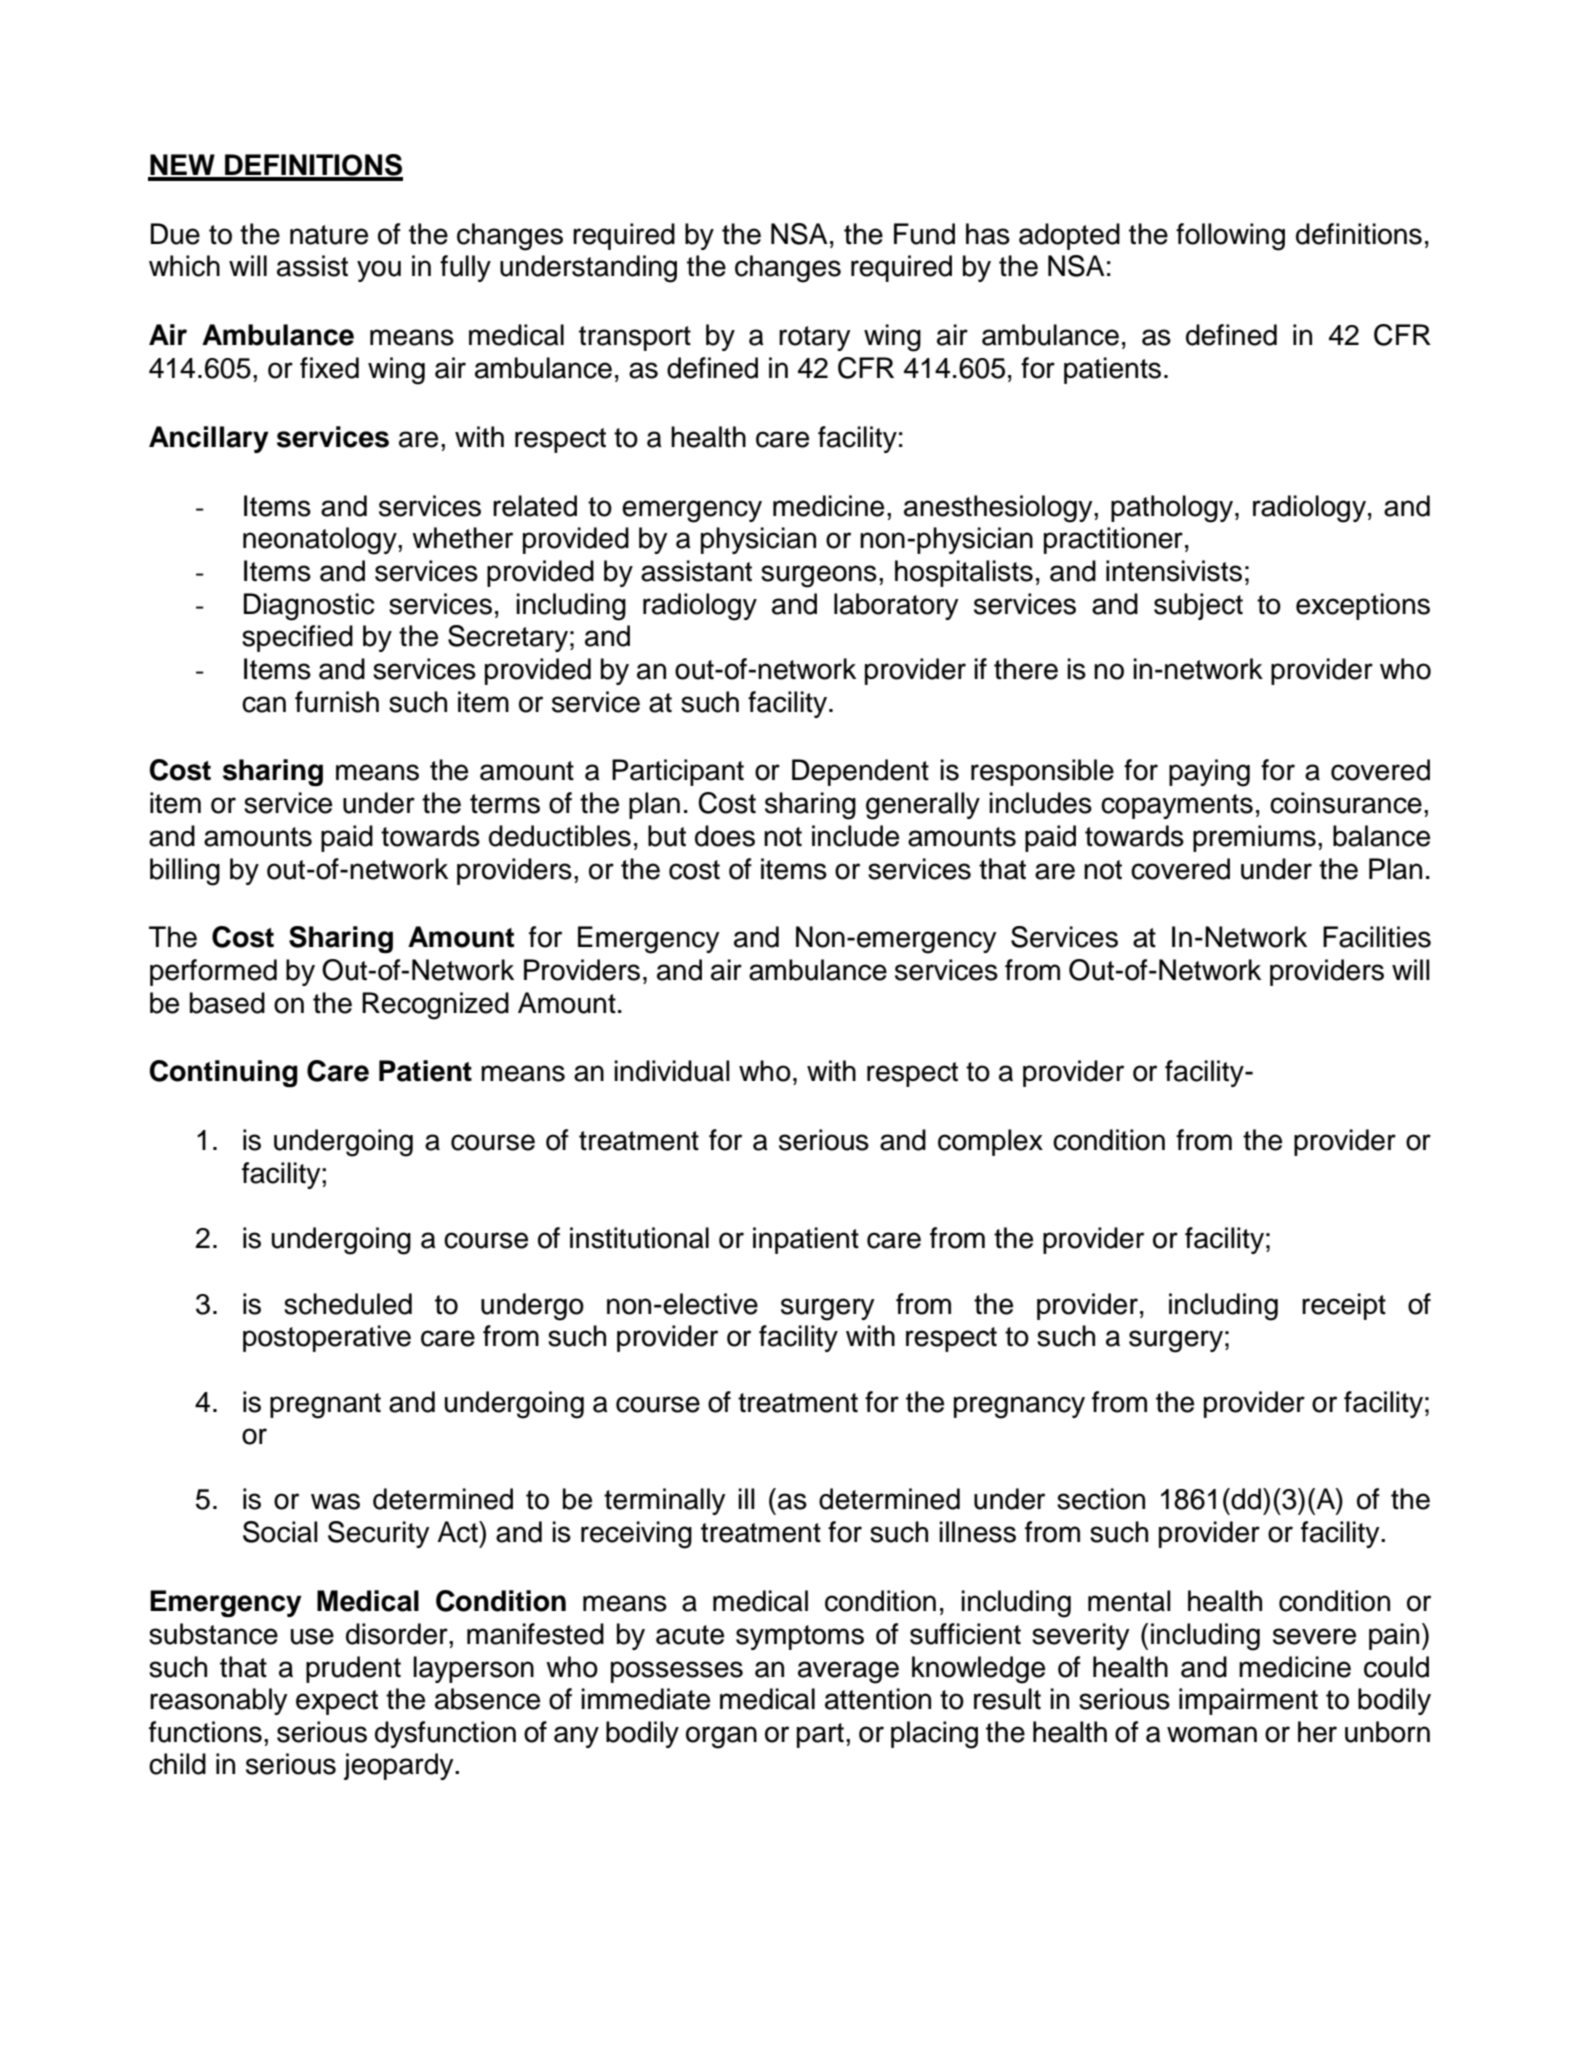 Image resolution: width=1580 pixels, height=2045 pixels. What do you see at coordinates (819, 576) in the screenshot?
I see `surgeons` at bounding box center [819, 576].
